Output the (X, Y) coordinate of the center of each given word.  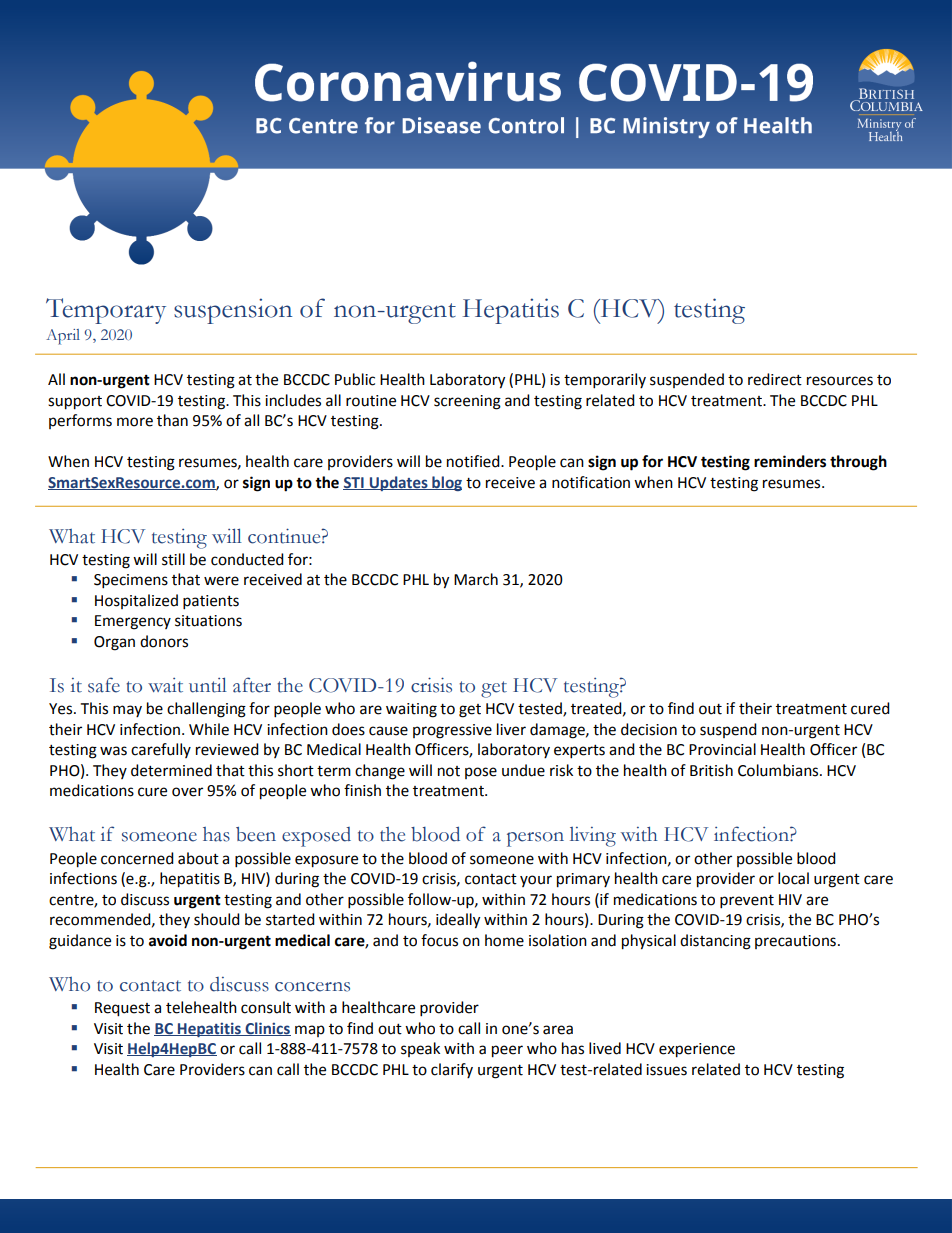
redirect (775, 379)
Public (355, 379)
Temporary (106, 311)
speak (420, 1049)
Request (122, 1009)
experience (697, 1050)
